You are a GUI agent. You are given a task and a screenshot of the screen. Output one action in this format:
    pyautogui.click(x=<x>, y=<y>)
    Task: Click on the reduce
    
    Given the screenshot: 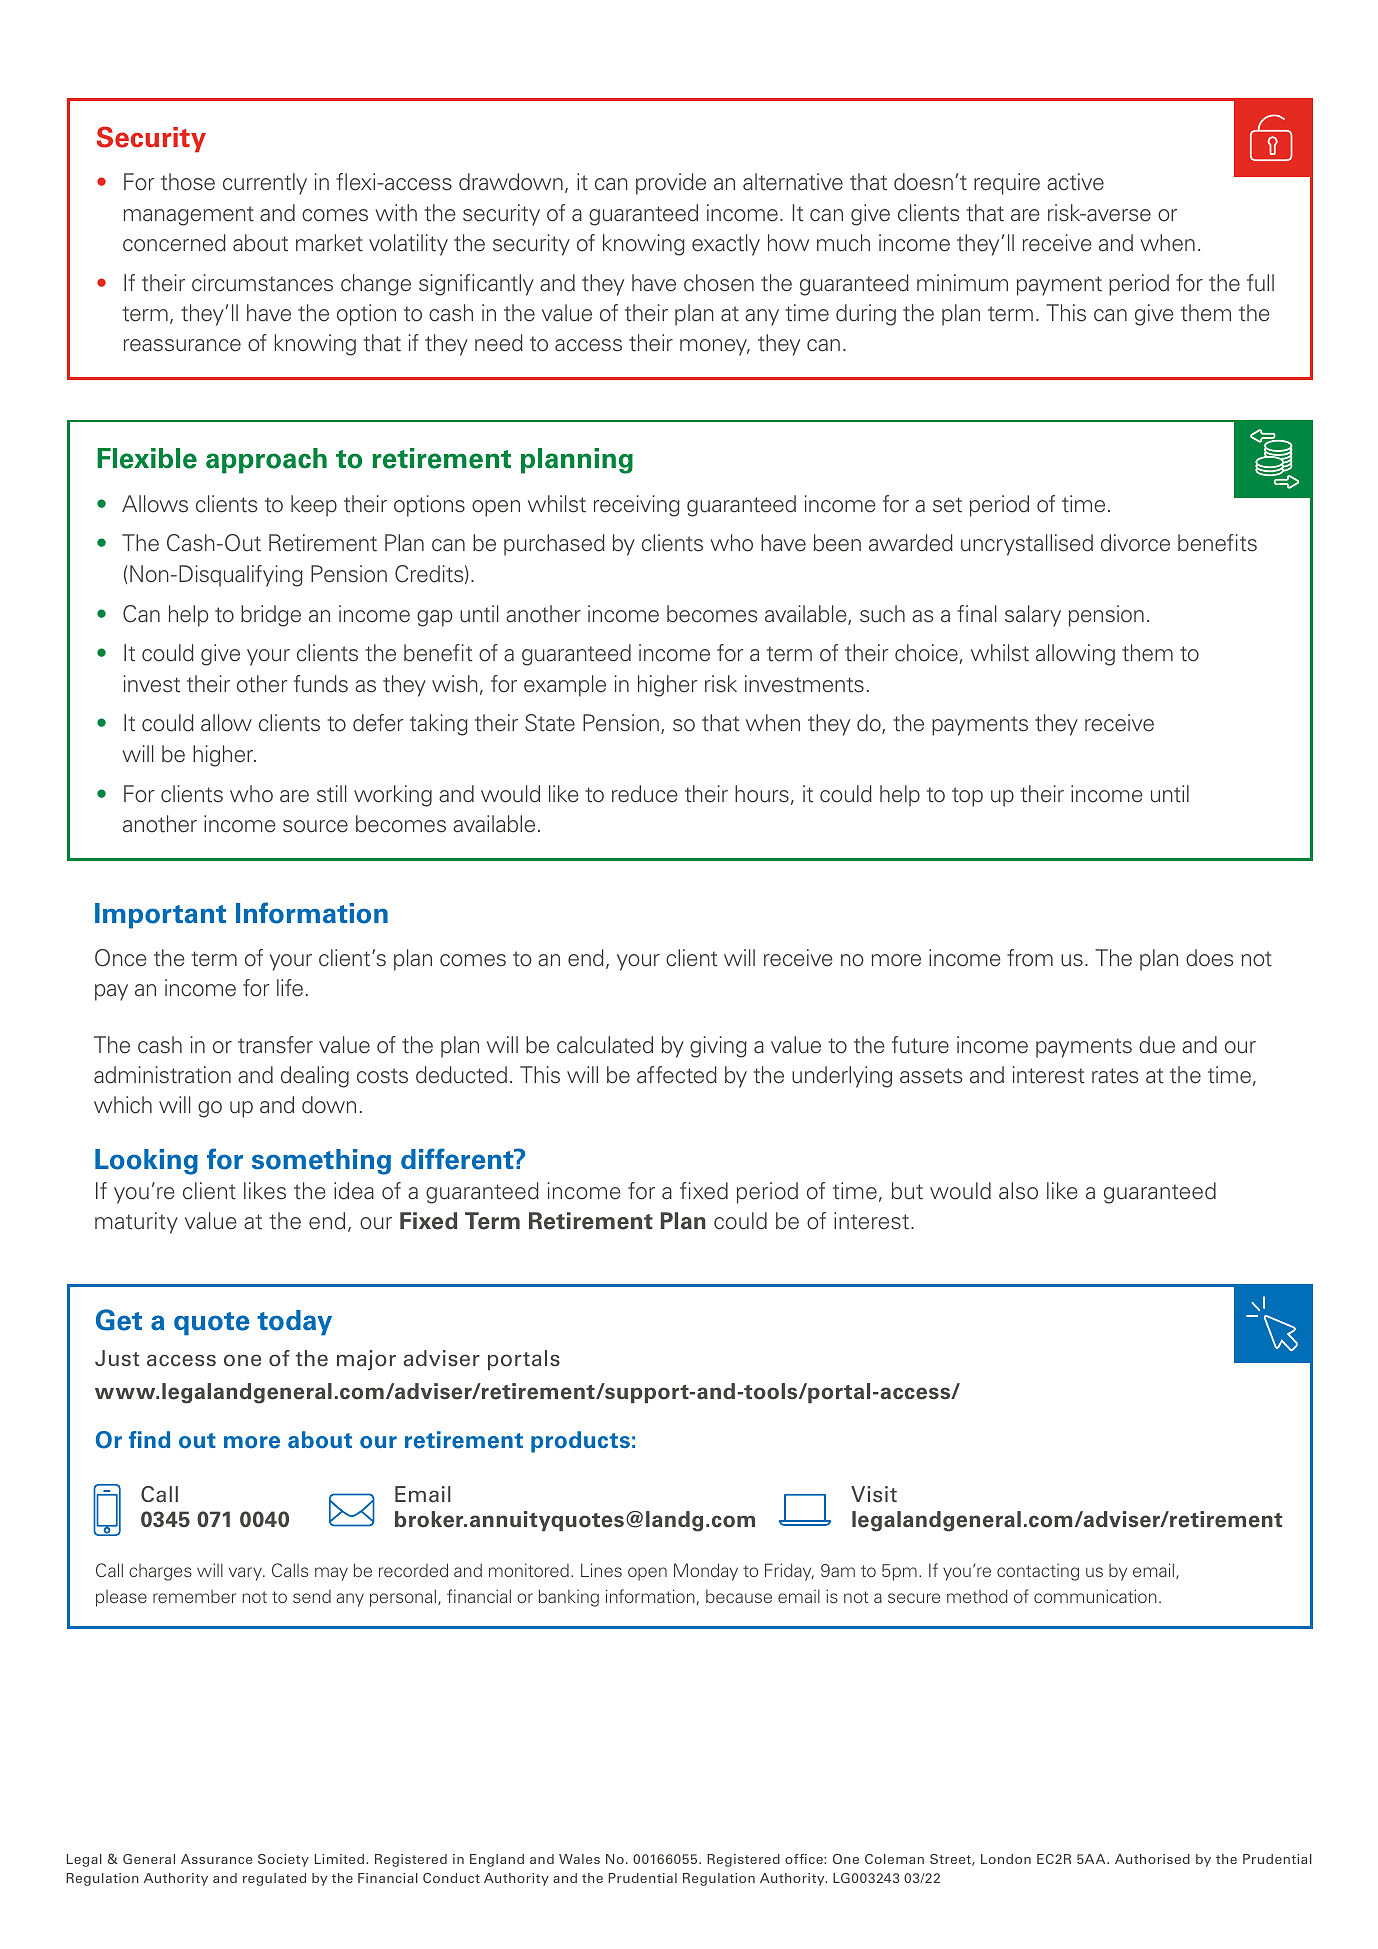 What is the action you would take?
    pyautogui.click(x=645, y=794)
